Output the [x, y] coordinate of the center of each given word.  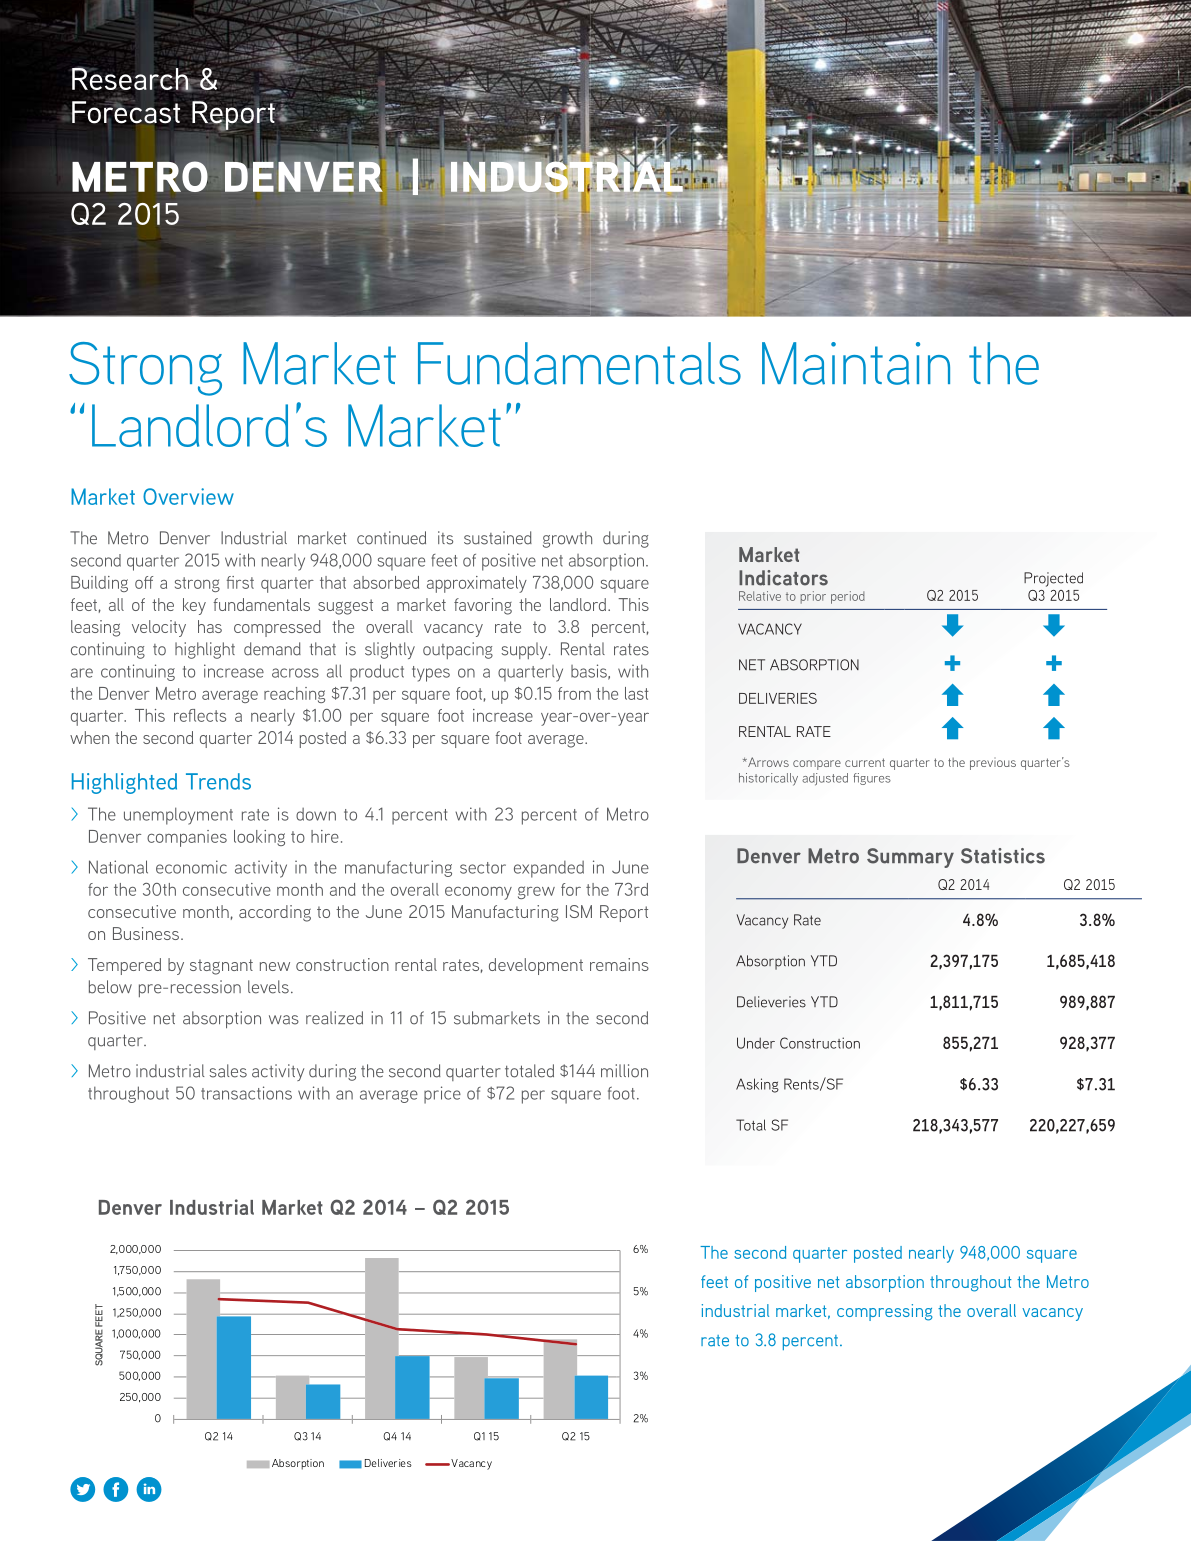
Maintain [856, 363]
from [574, 693]
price [442, 1095]
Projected [1053, 579]
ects [211, 716]
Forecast [126, 111]
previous [993, 765]
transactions [246, 1093]
